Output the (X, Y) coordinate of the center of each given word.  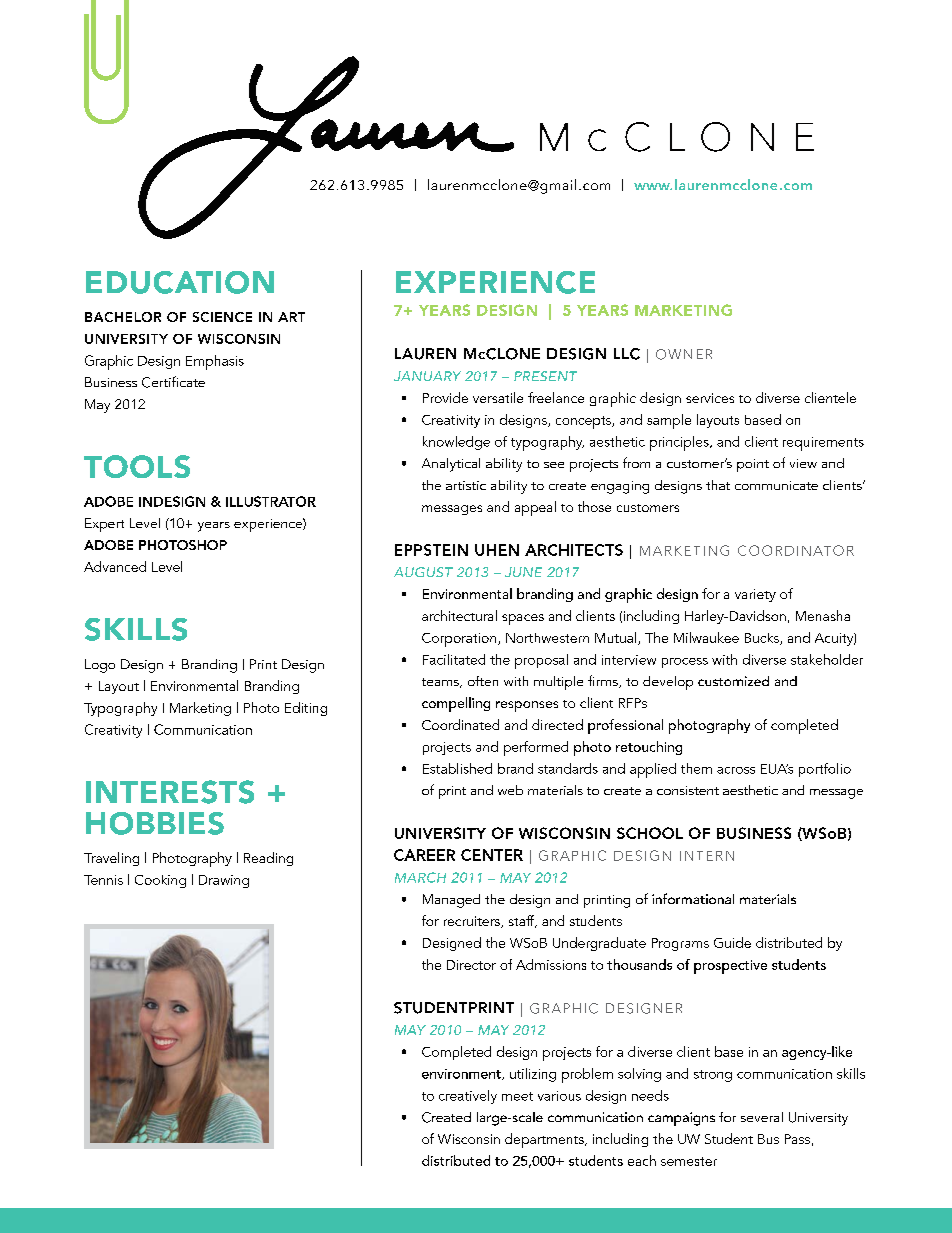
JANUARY (427, 376)
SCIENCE (222, 317)
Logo (100, 666)
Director (471, 965)
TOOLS (137, 466)
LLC (627, 354)
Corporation (459, 640)
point (753, 465)
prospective (730, 967)
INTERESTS (170, 792)
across (736, 770)
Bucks (763, 639)
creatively (468, 1097)
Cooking (160, 881)
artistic (466, 485)
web (510, 790)
